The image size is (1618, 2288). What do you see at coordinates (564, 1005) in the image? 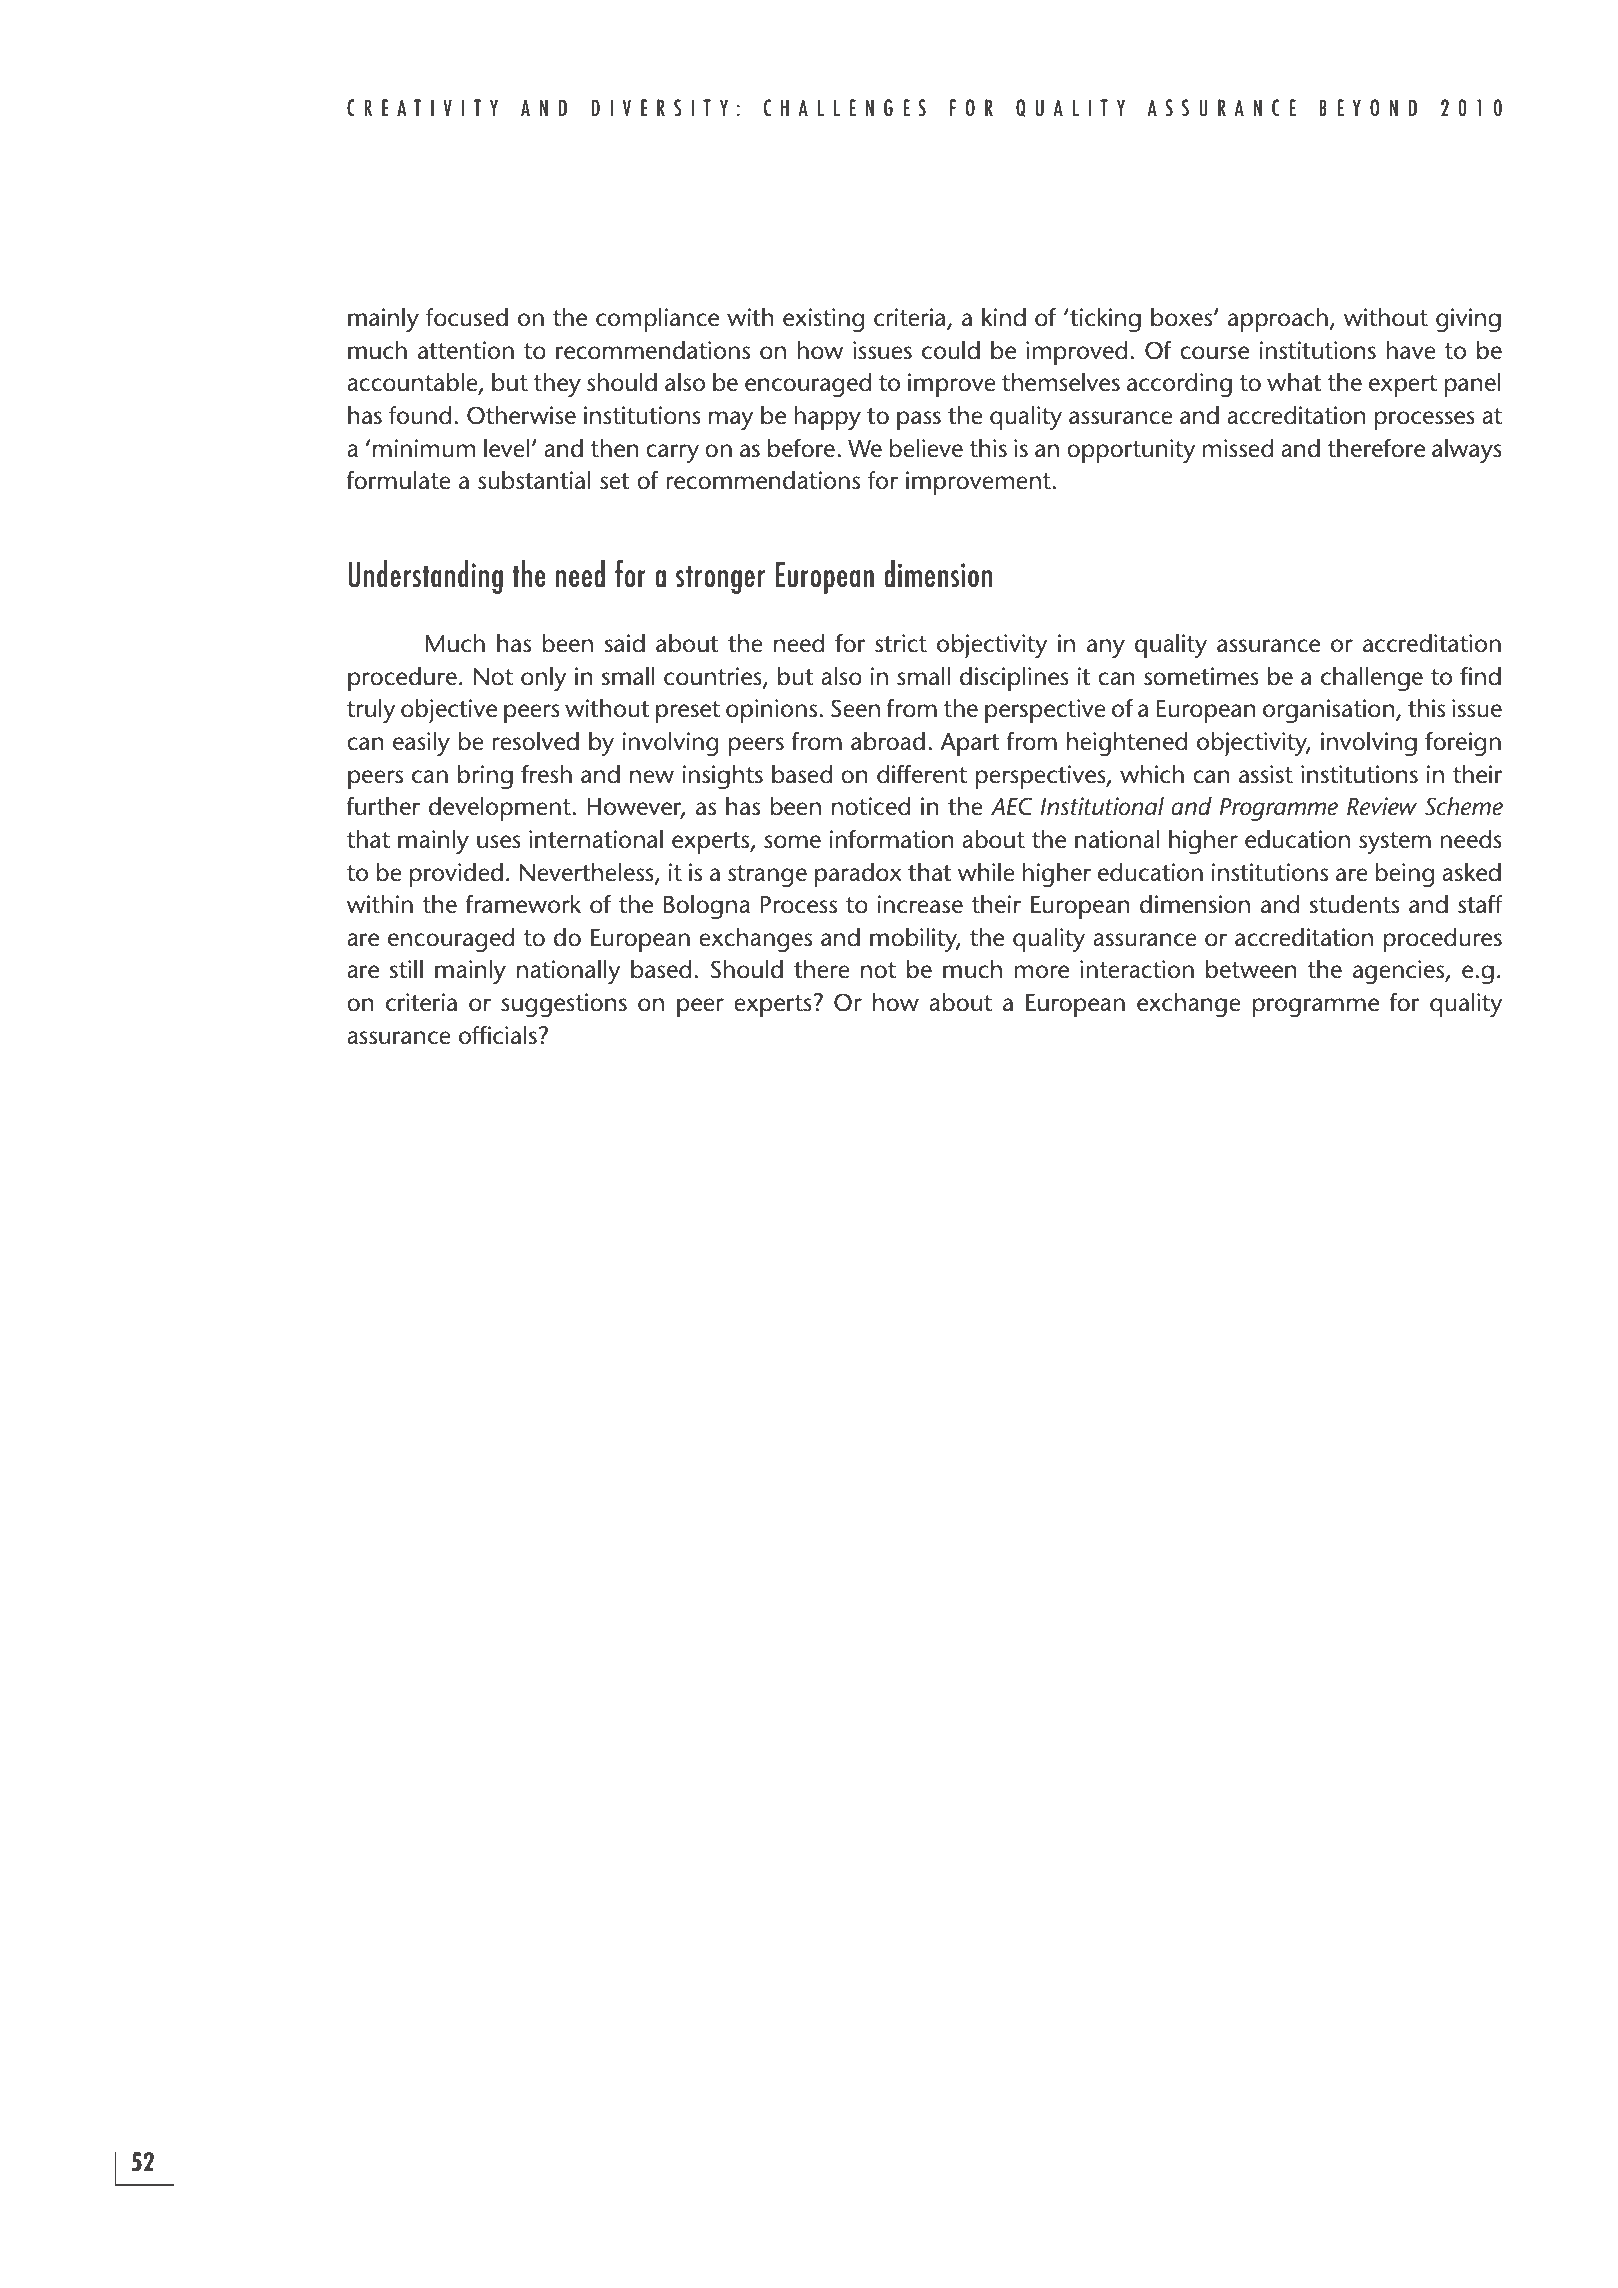
I see `suggestions` at bounding box center [564, 1005].
